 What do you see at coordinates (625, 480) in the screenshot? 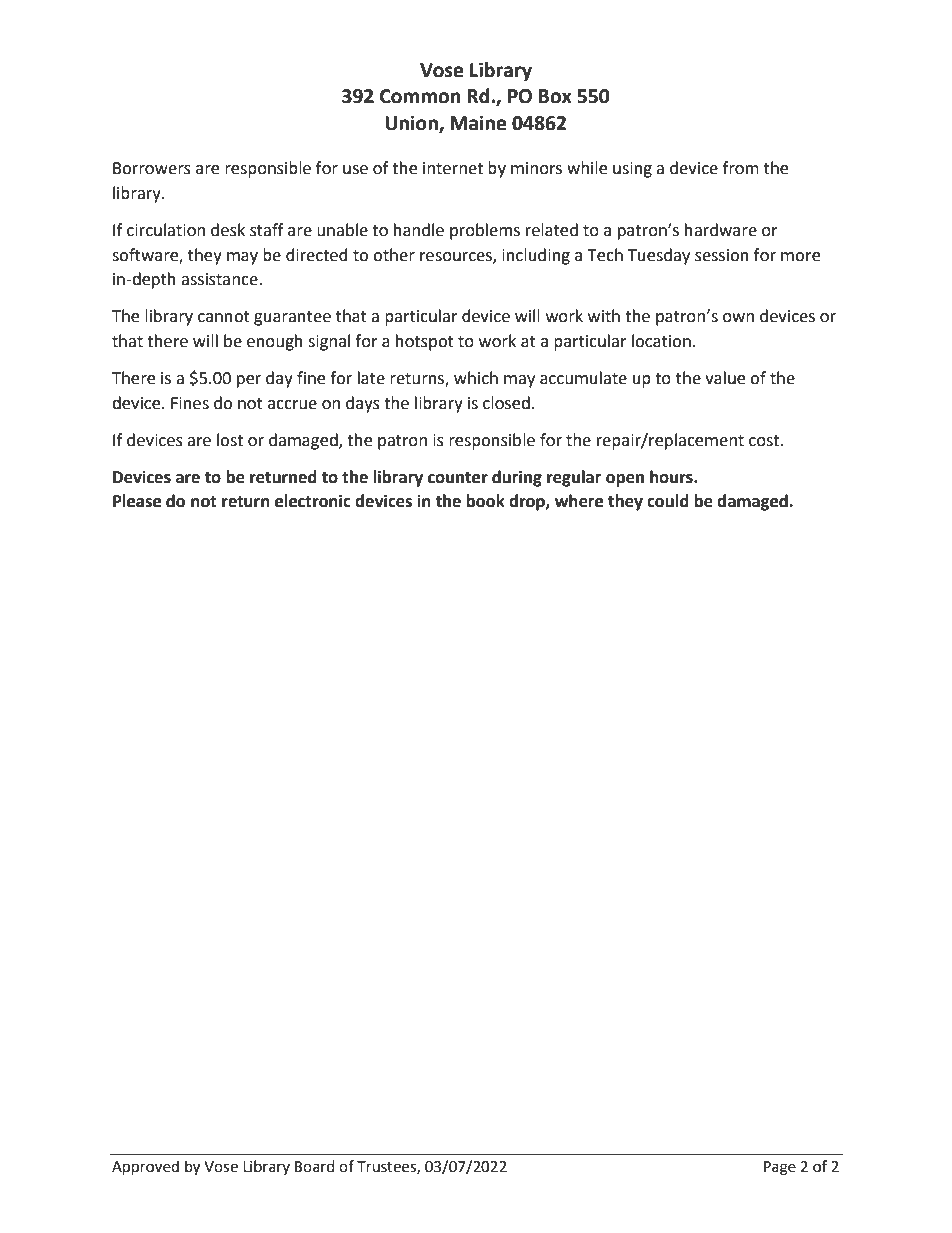
I see `open` at bounding box center [625, 480].
